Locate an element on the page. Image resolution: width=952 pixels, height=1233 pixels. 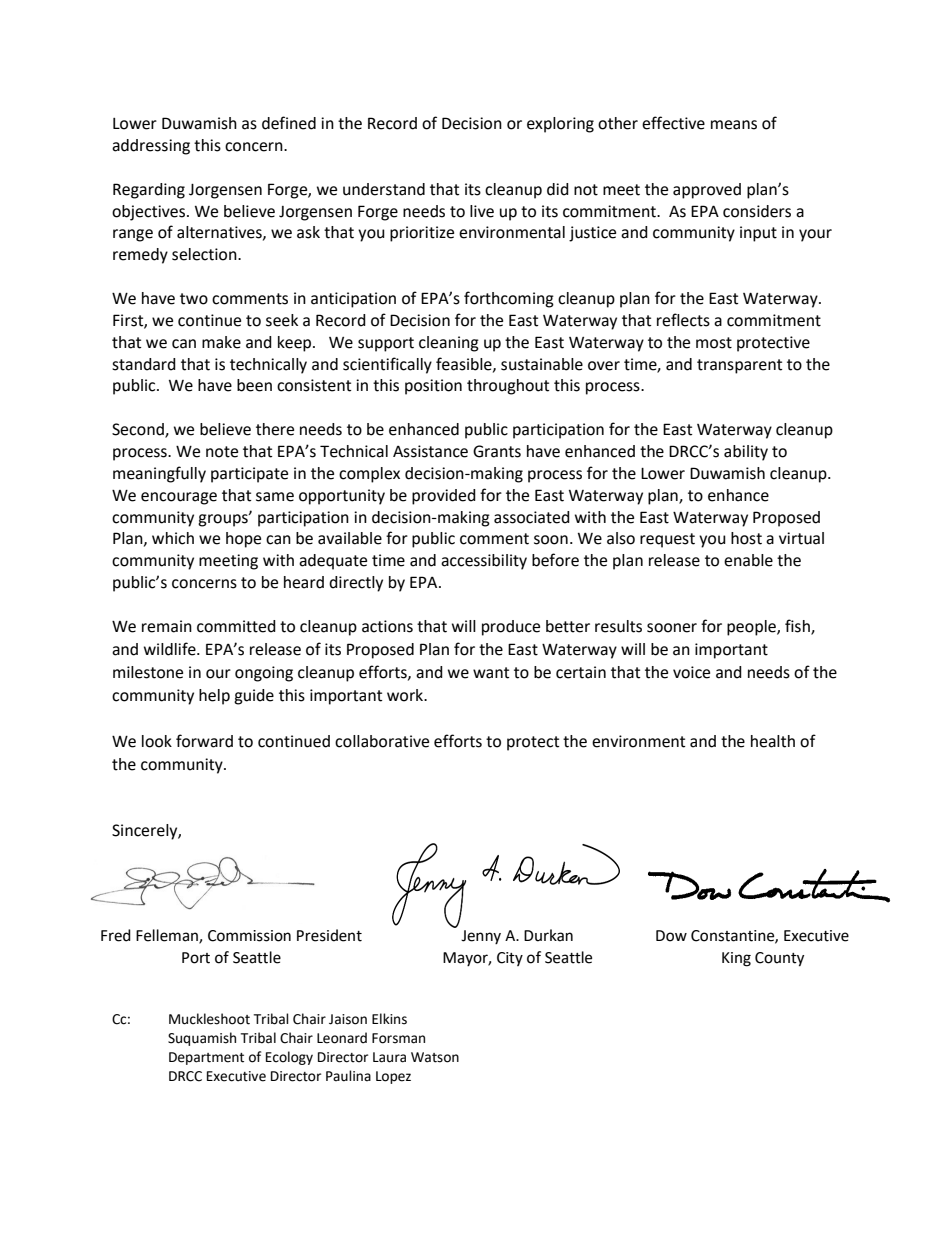
Watson is located at coordinates (435, 1057).
